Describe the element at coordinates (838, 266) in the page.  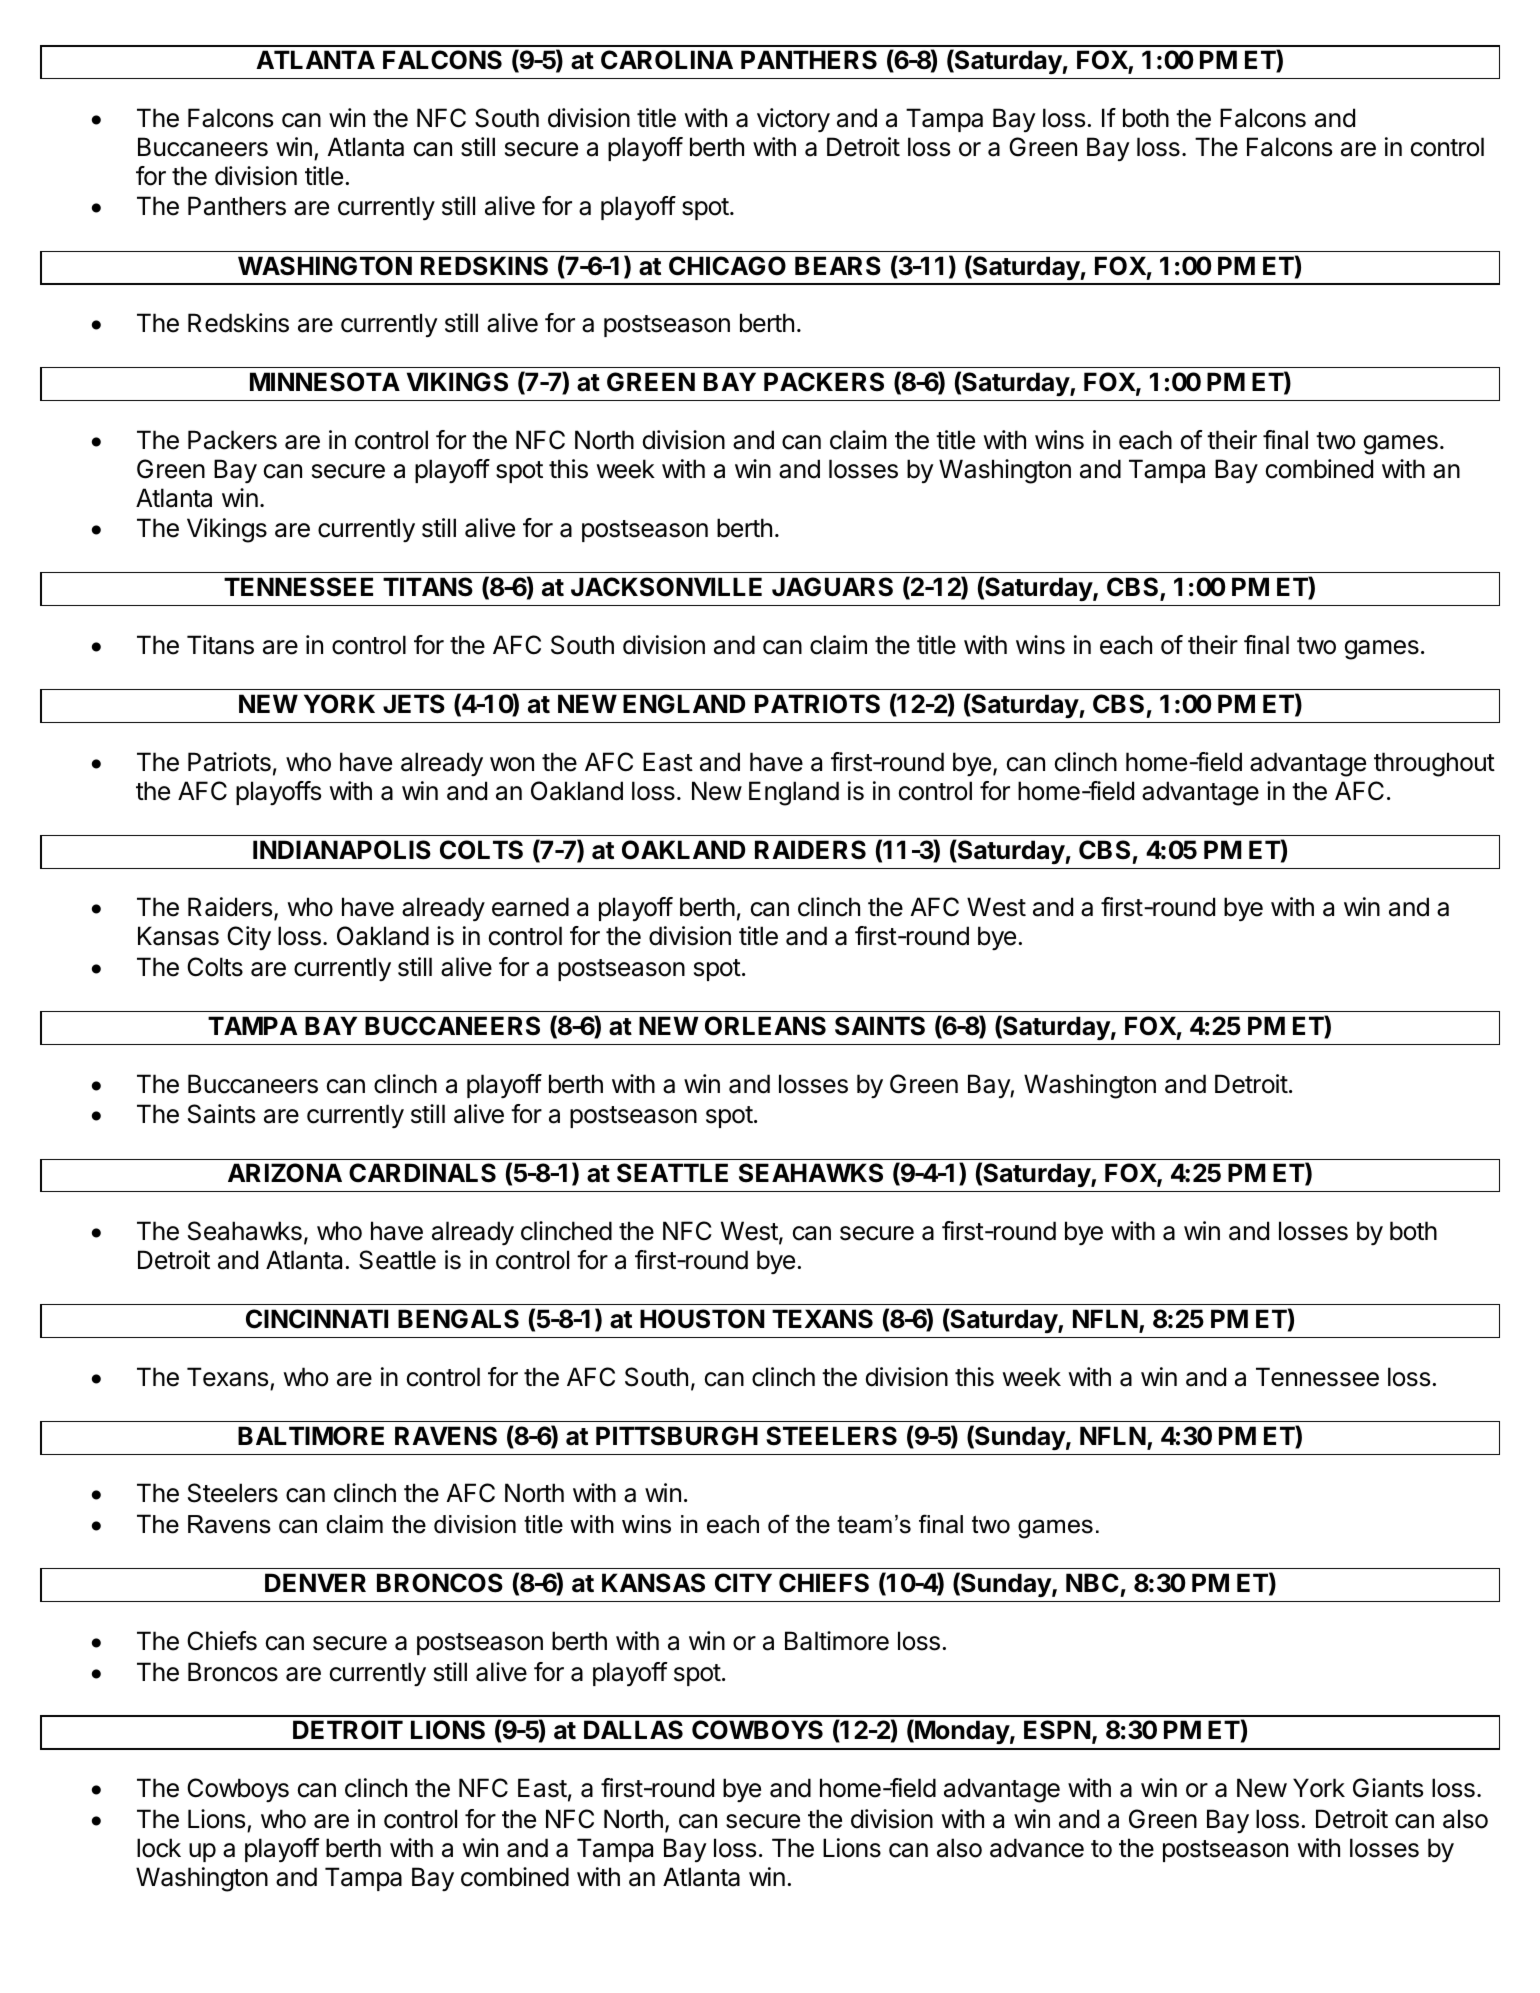
I see `BEARS` at that location.
